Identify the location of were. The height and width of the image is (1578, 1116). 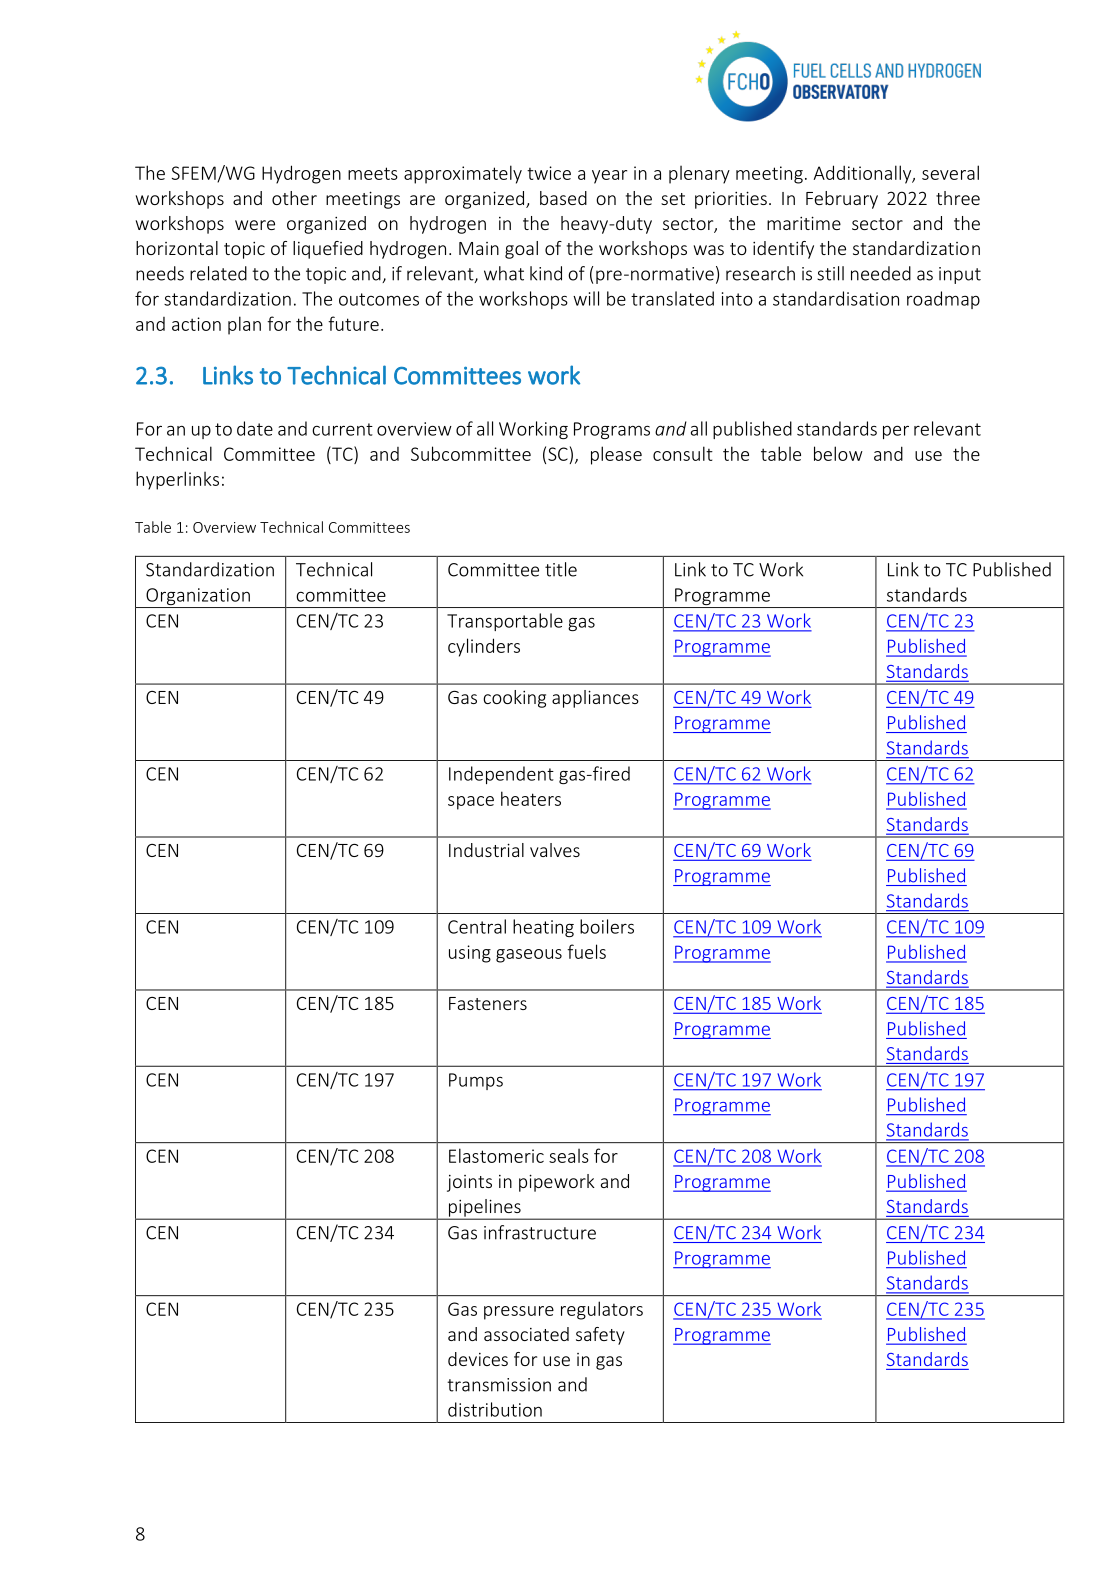
(255, 225).
